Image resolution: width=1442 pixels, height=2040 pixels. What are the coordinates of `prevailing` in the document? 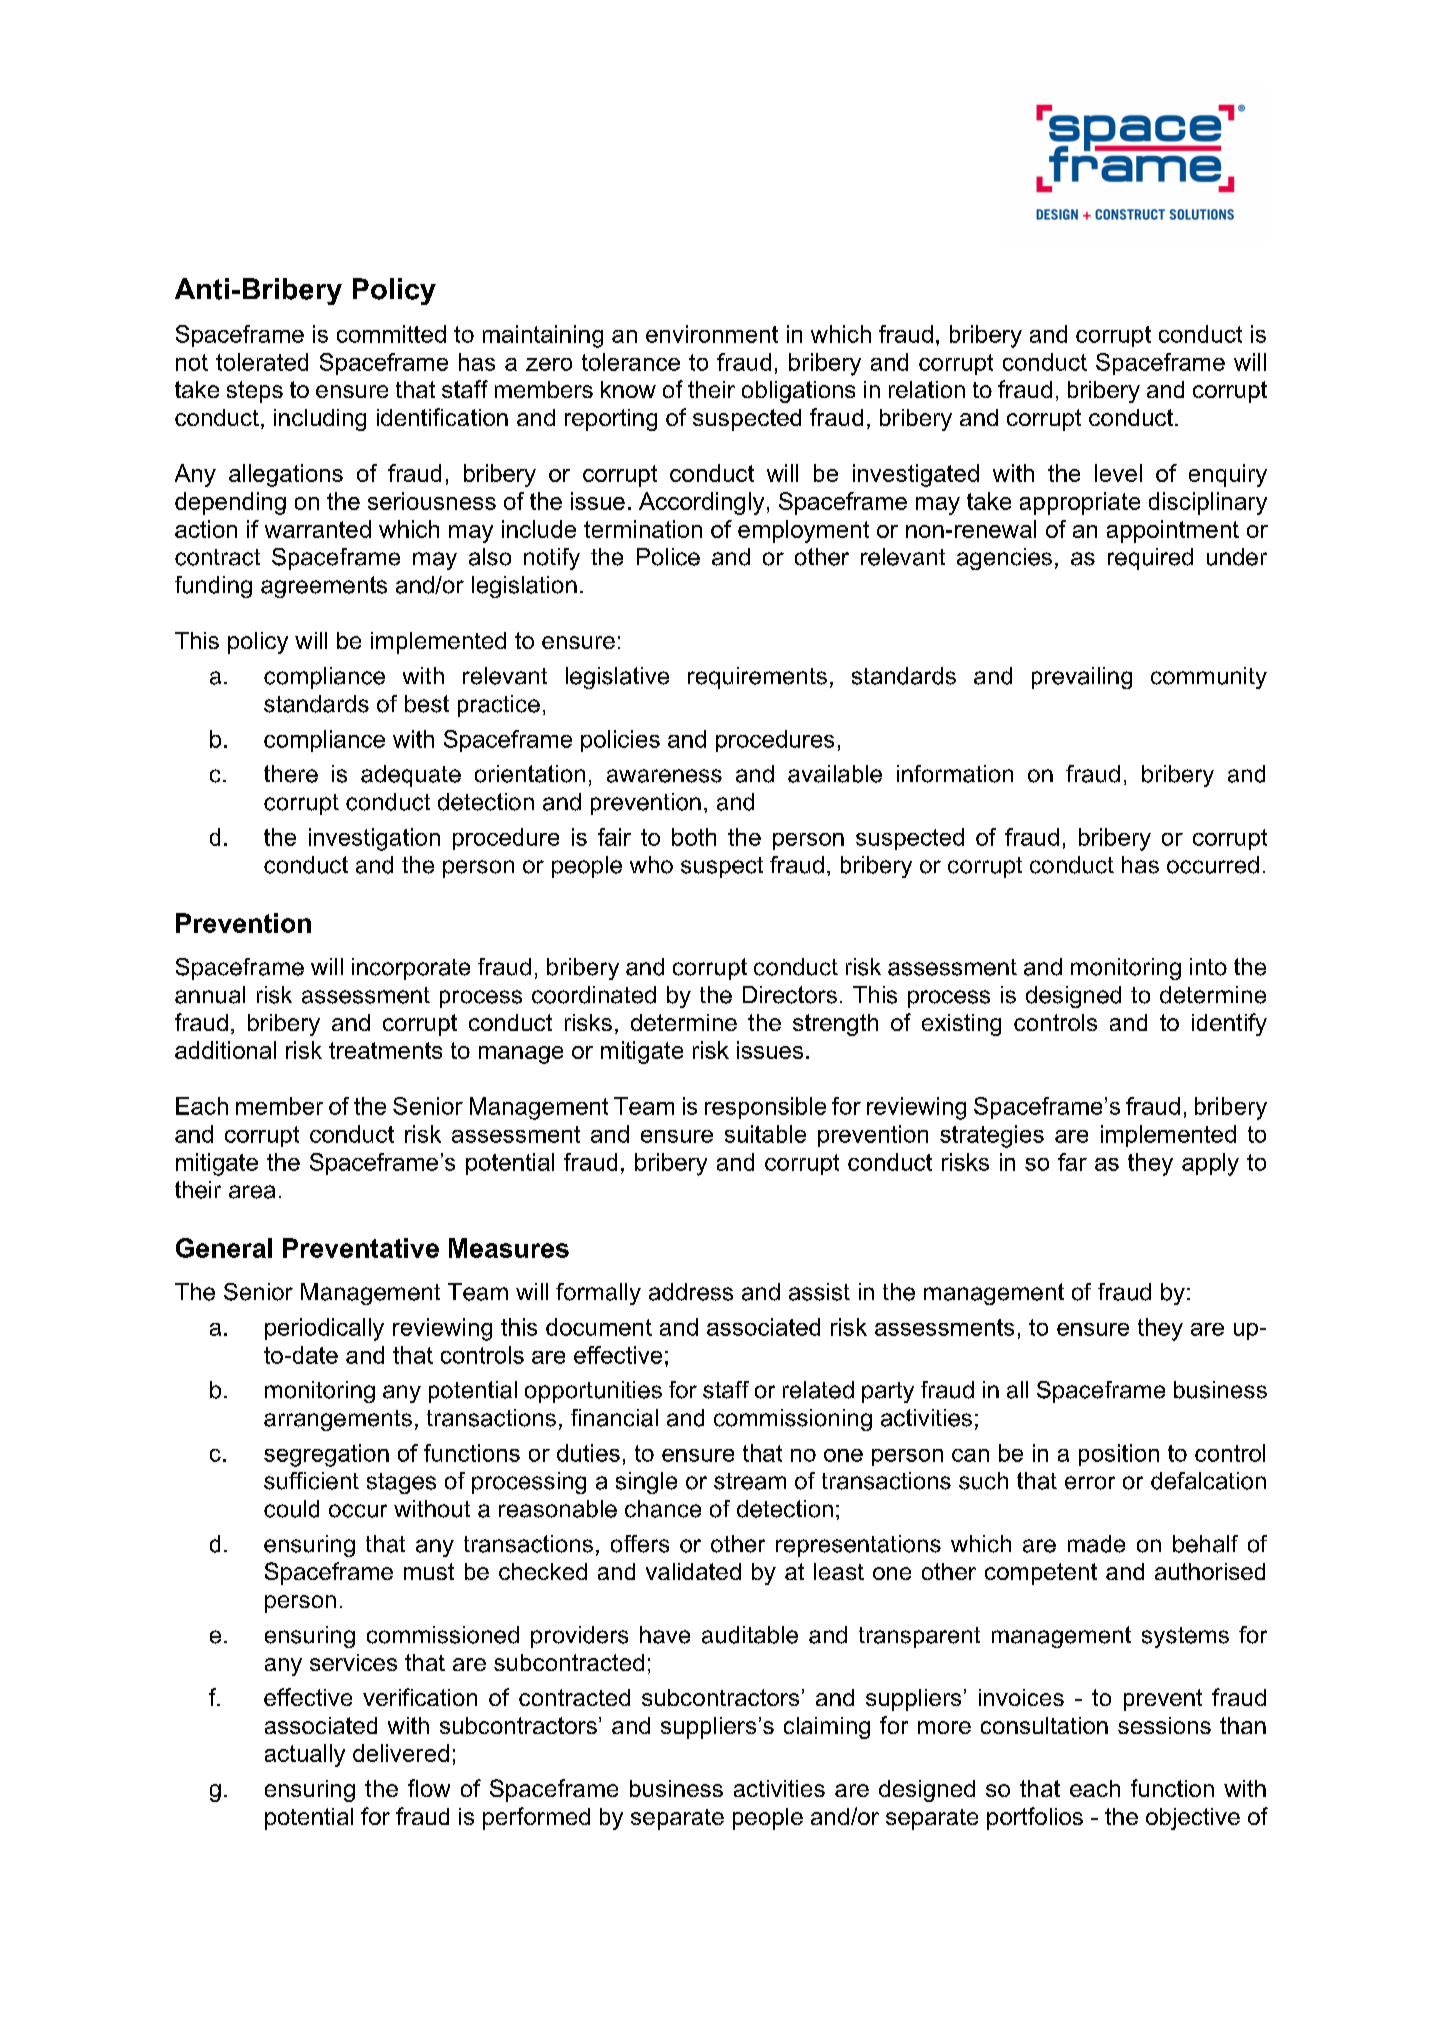 It's located at (1082, 678).
